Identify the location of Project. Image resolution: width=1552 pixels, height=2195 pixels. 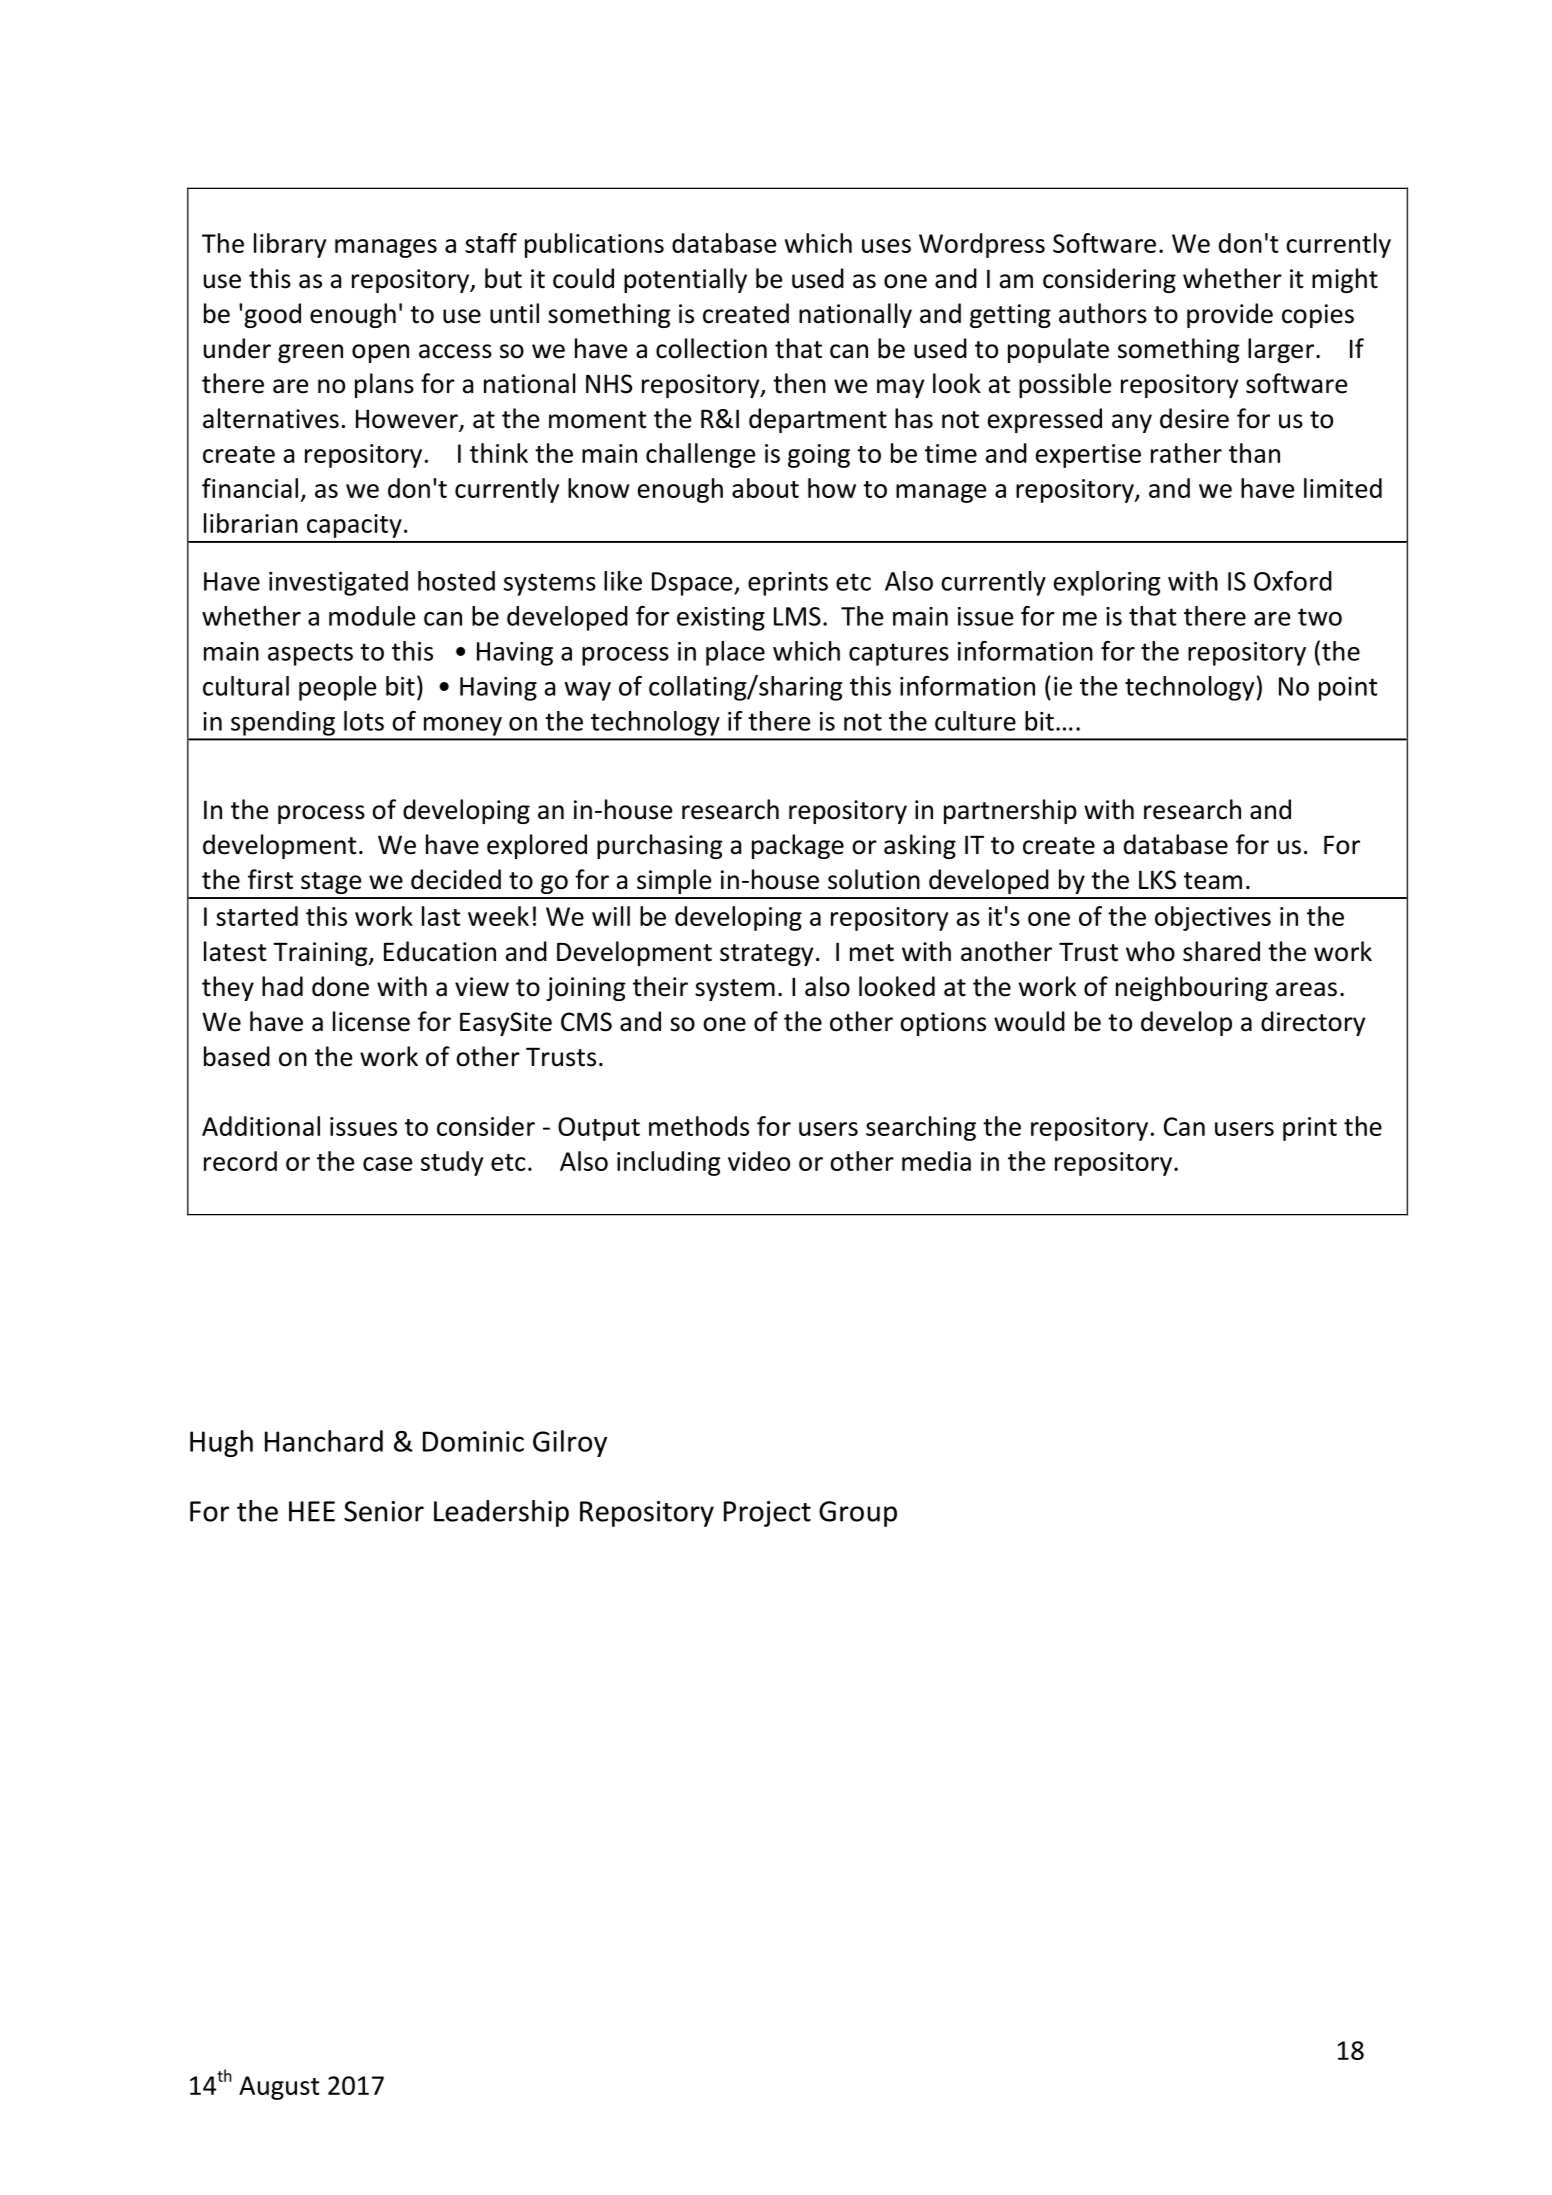
(767, 1514).
